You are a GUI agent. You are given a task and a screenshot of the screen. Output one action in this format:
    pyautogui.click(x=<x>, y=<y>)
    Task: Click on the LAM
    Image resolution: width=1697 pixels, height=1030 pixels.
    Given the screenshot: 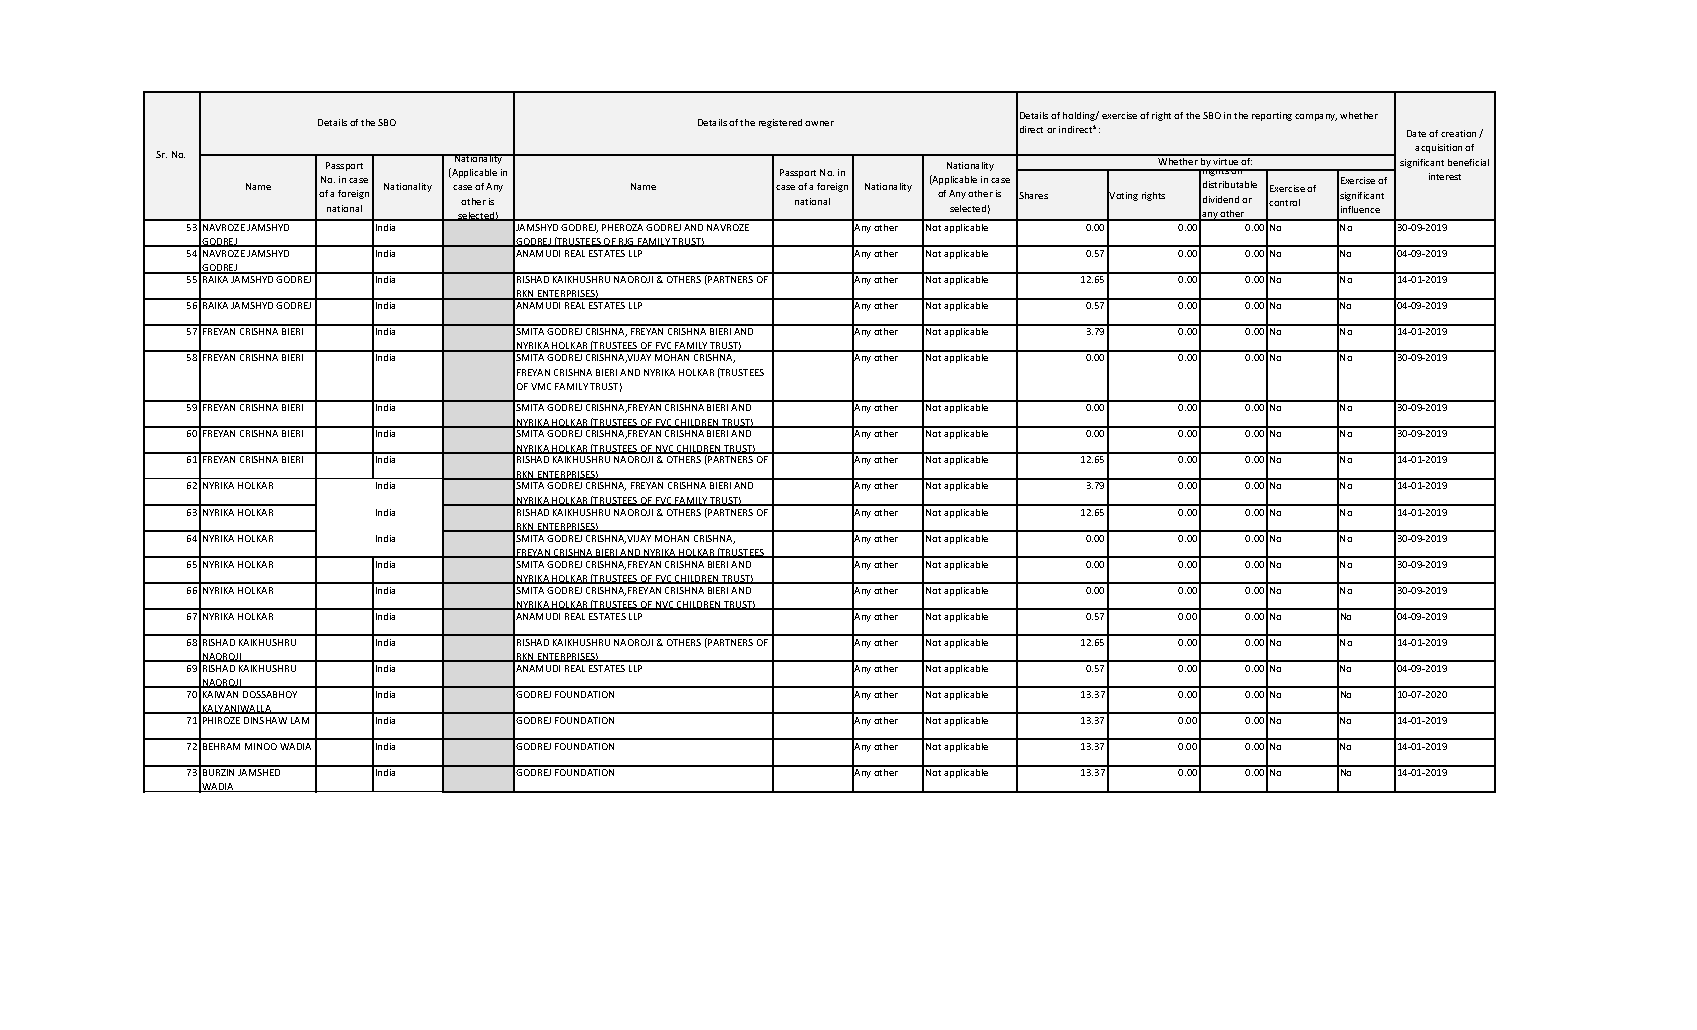 What is the action you would take?
    pyautogui.click(x=300, y=720)
